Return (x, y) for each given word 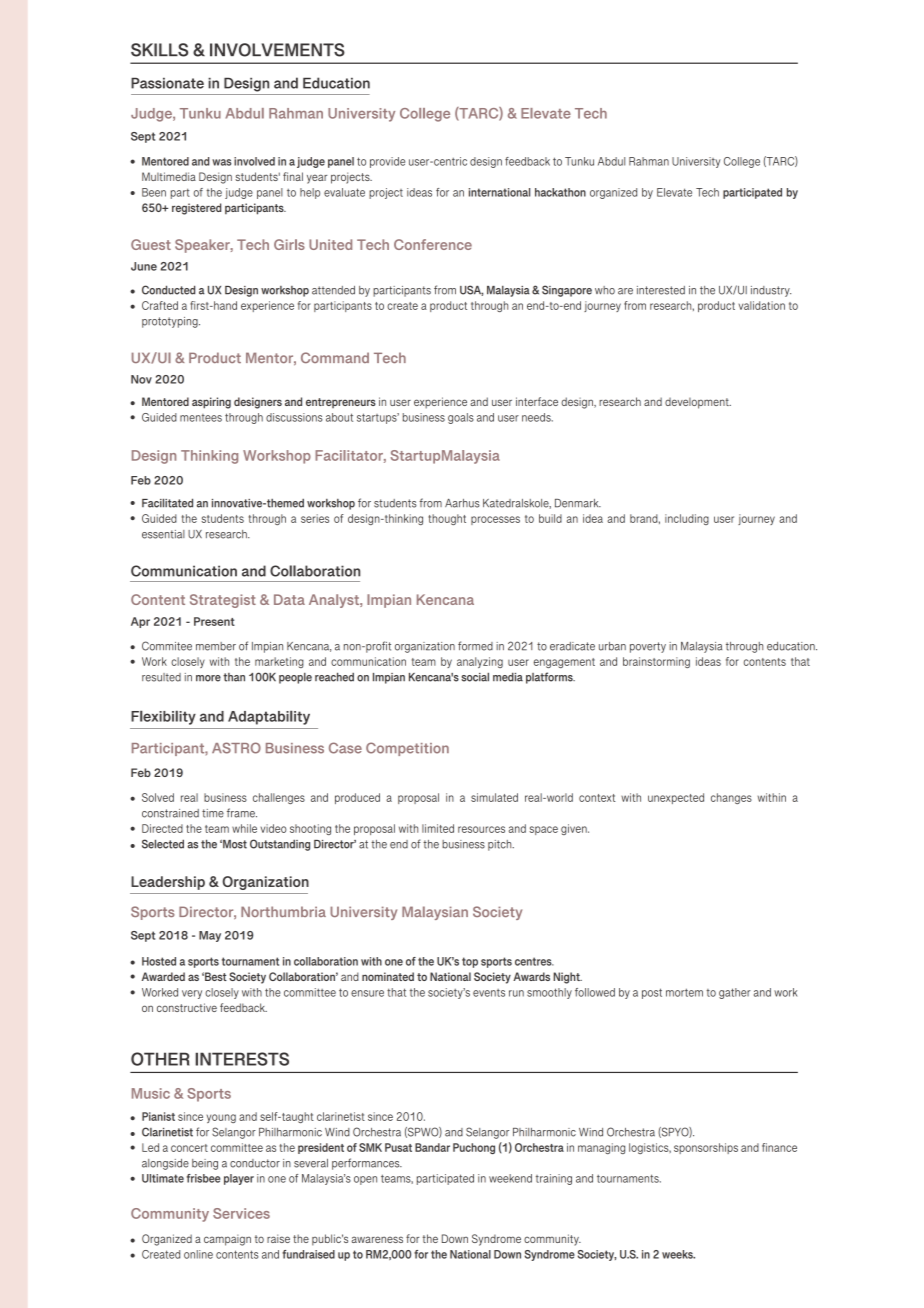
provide (387, 162)
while (244, 828)
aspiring (211, 403)
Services (241, 1213)
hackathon (560, 192)
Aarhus (462, 503)
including (687, 519)
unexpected (676, 798)
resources (481, 829)
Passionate (167, 83)
